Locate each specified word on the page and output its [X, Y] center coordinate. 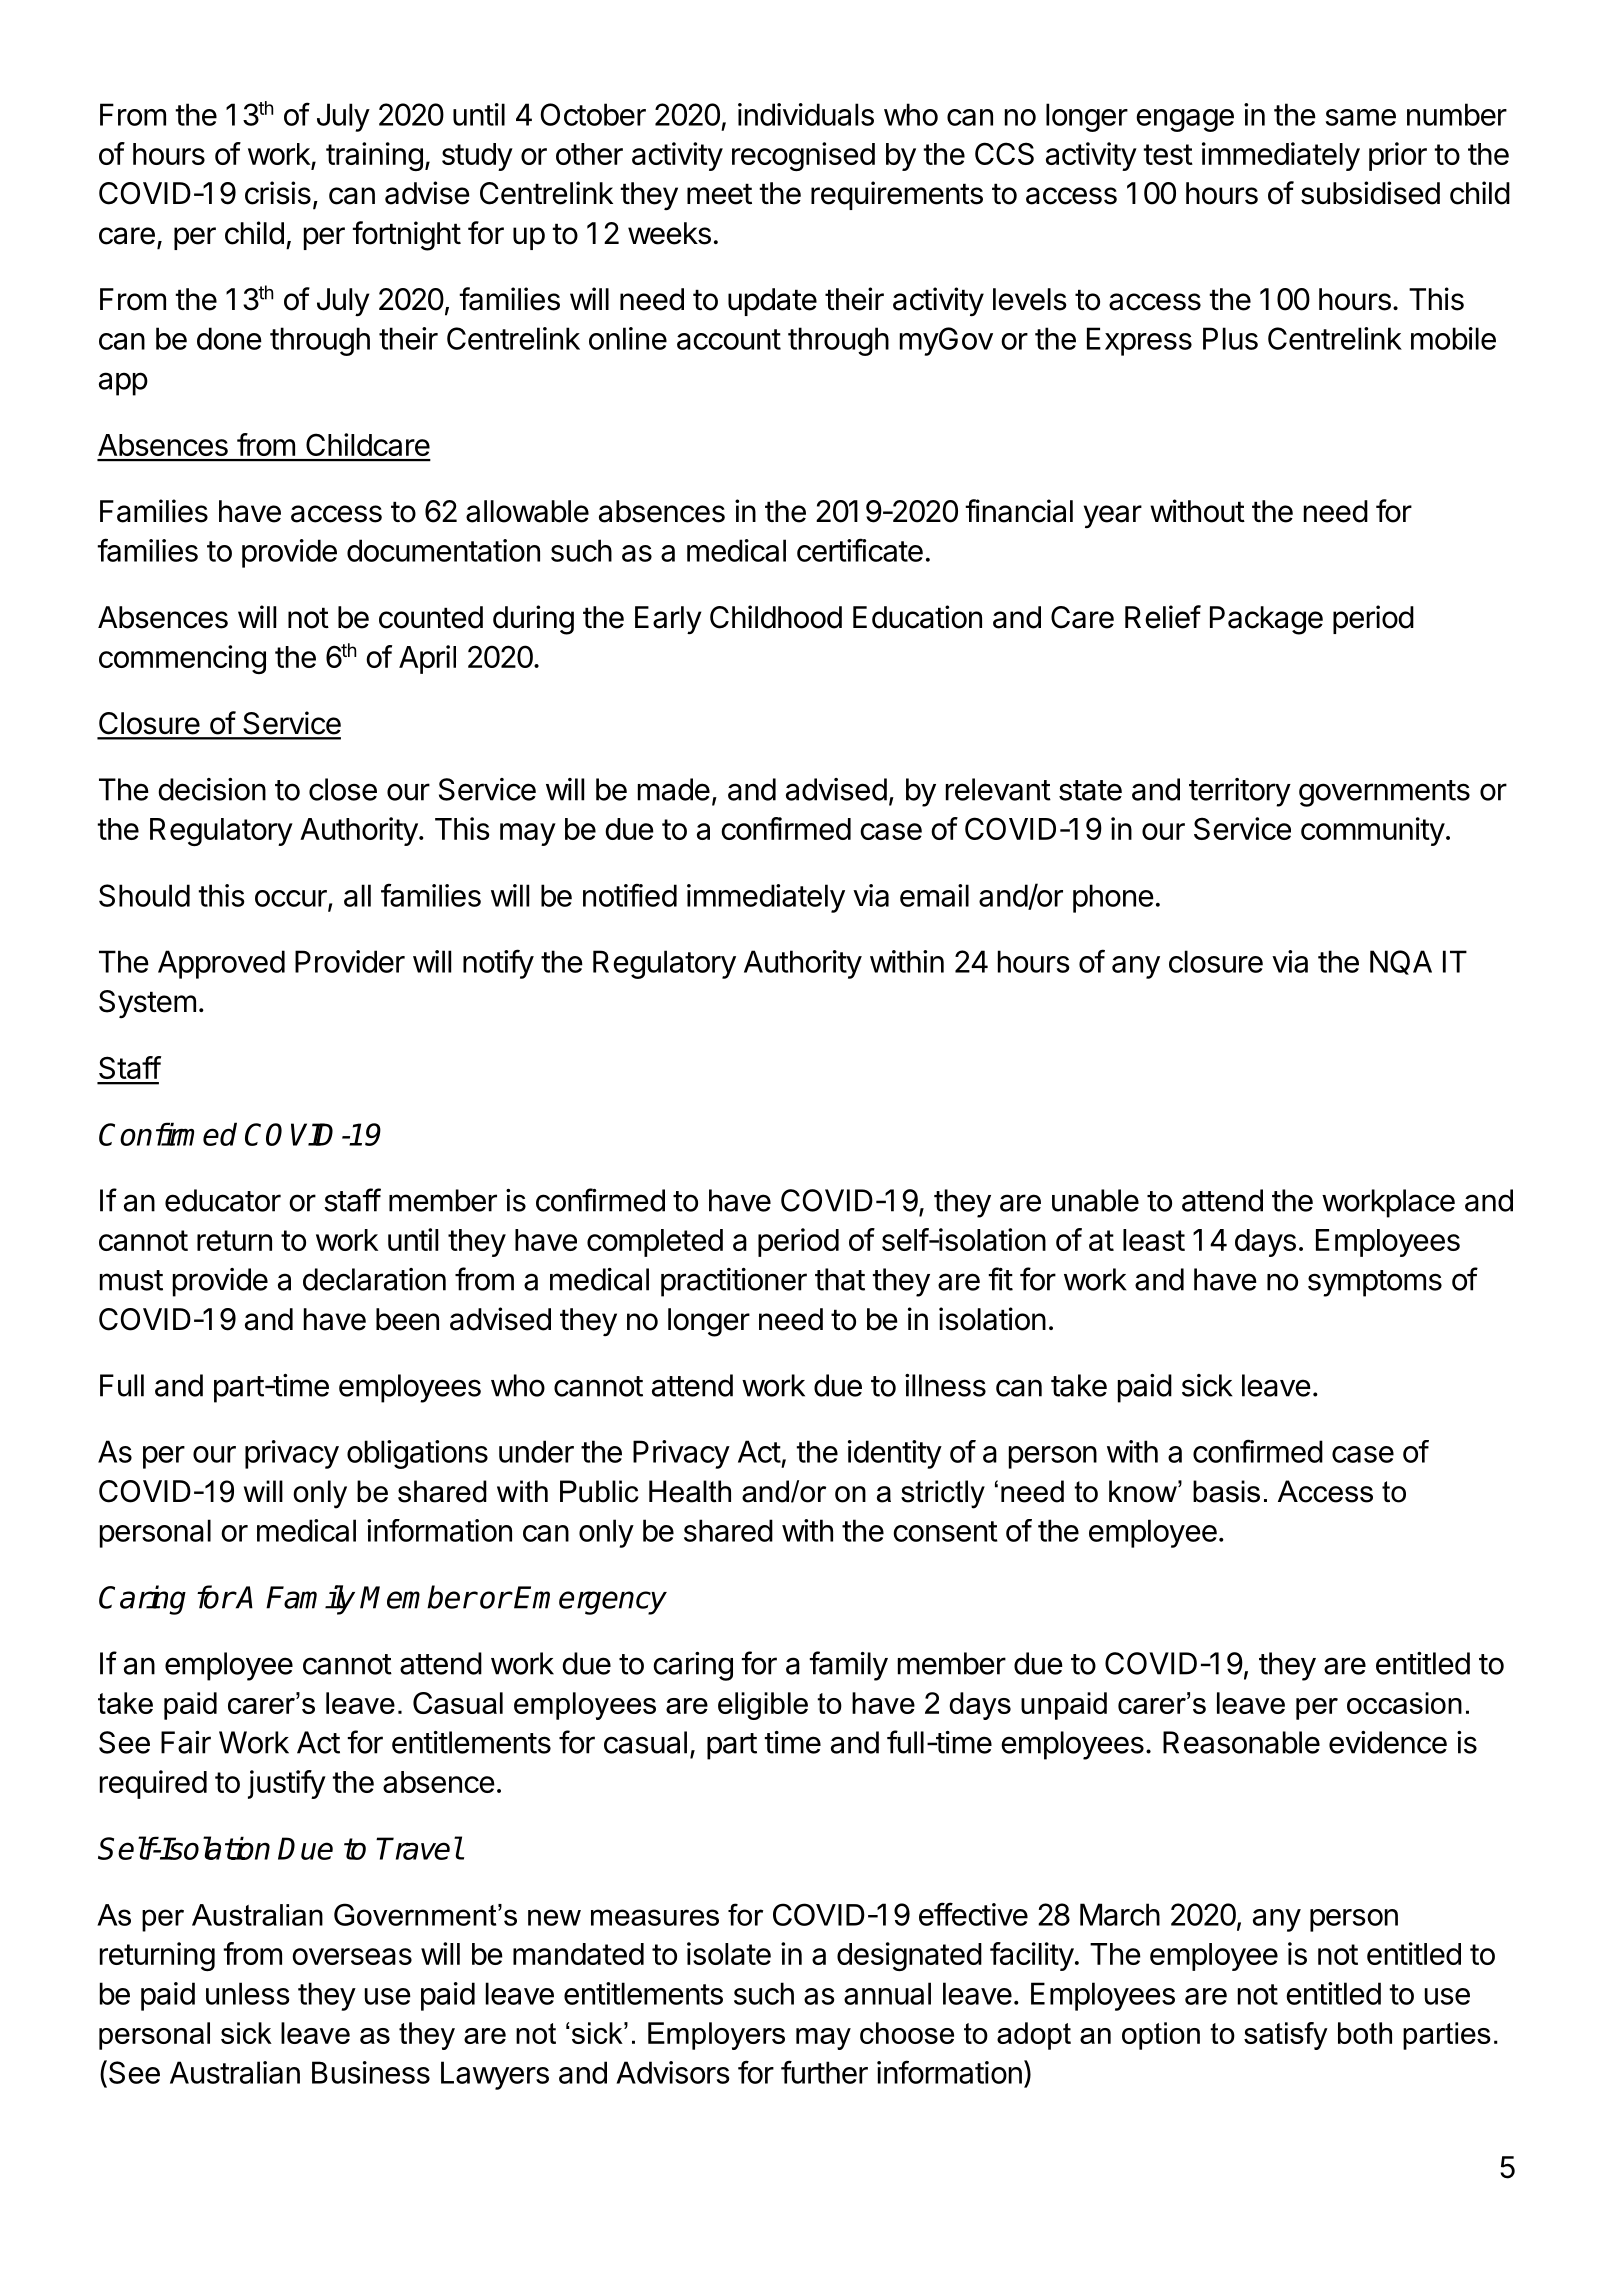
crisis [278, 193]
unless [248, 1993]
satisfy [1286, 2036]
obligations [417, 1454]
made [674, 789]
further [824, 2072]
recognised [803, 156]
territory [1240, 792]
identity [895, 1454]
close [343, 789]
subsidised [1370, 193]
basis [1226, 1491]
